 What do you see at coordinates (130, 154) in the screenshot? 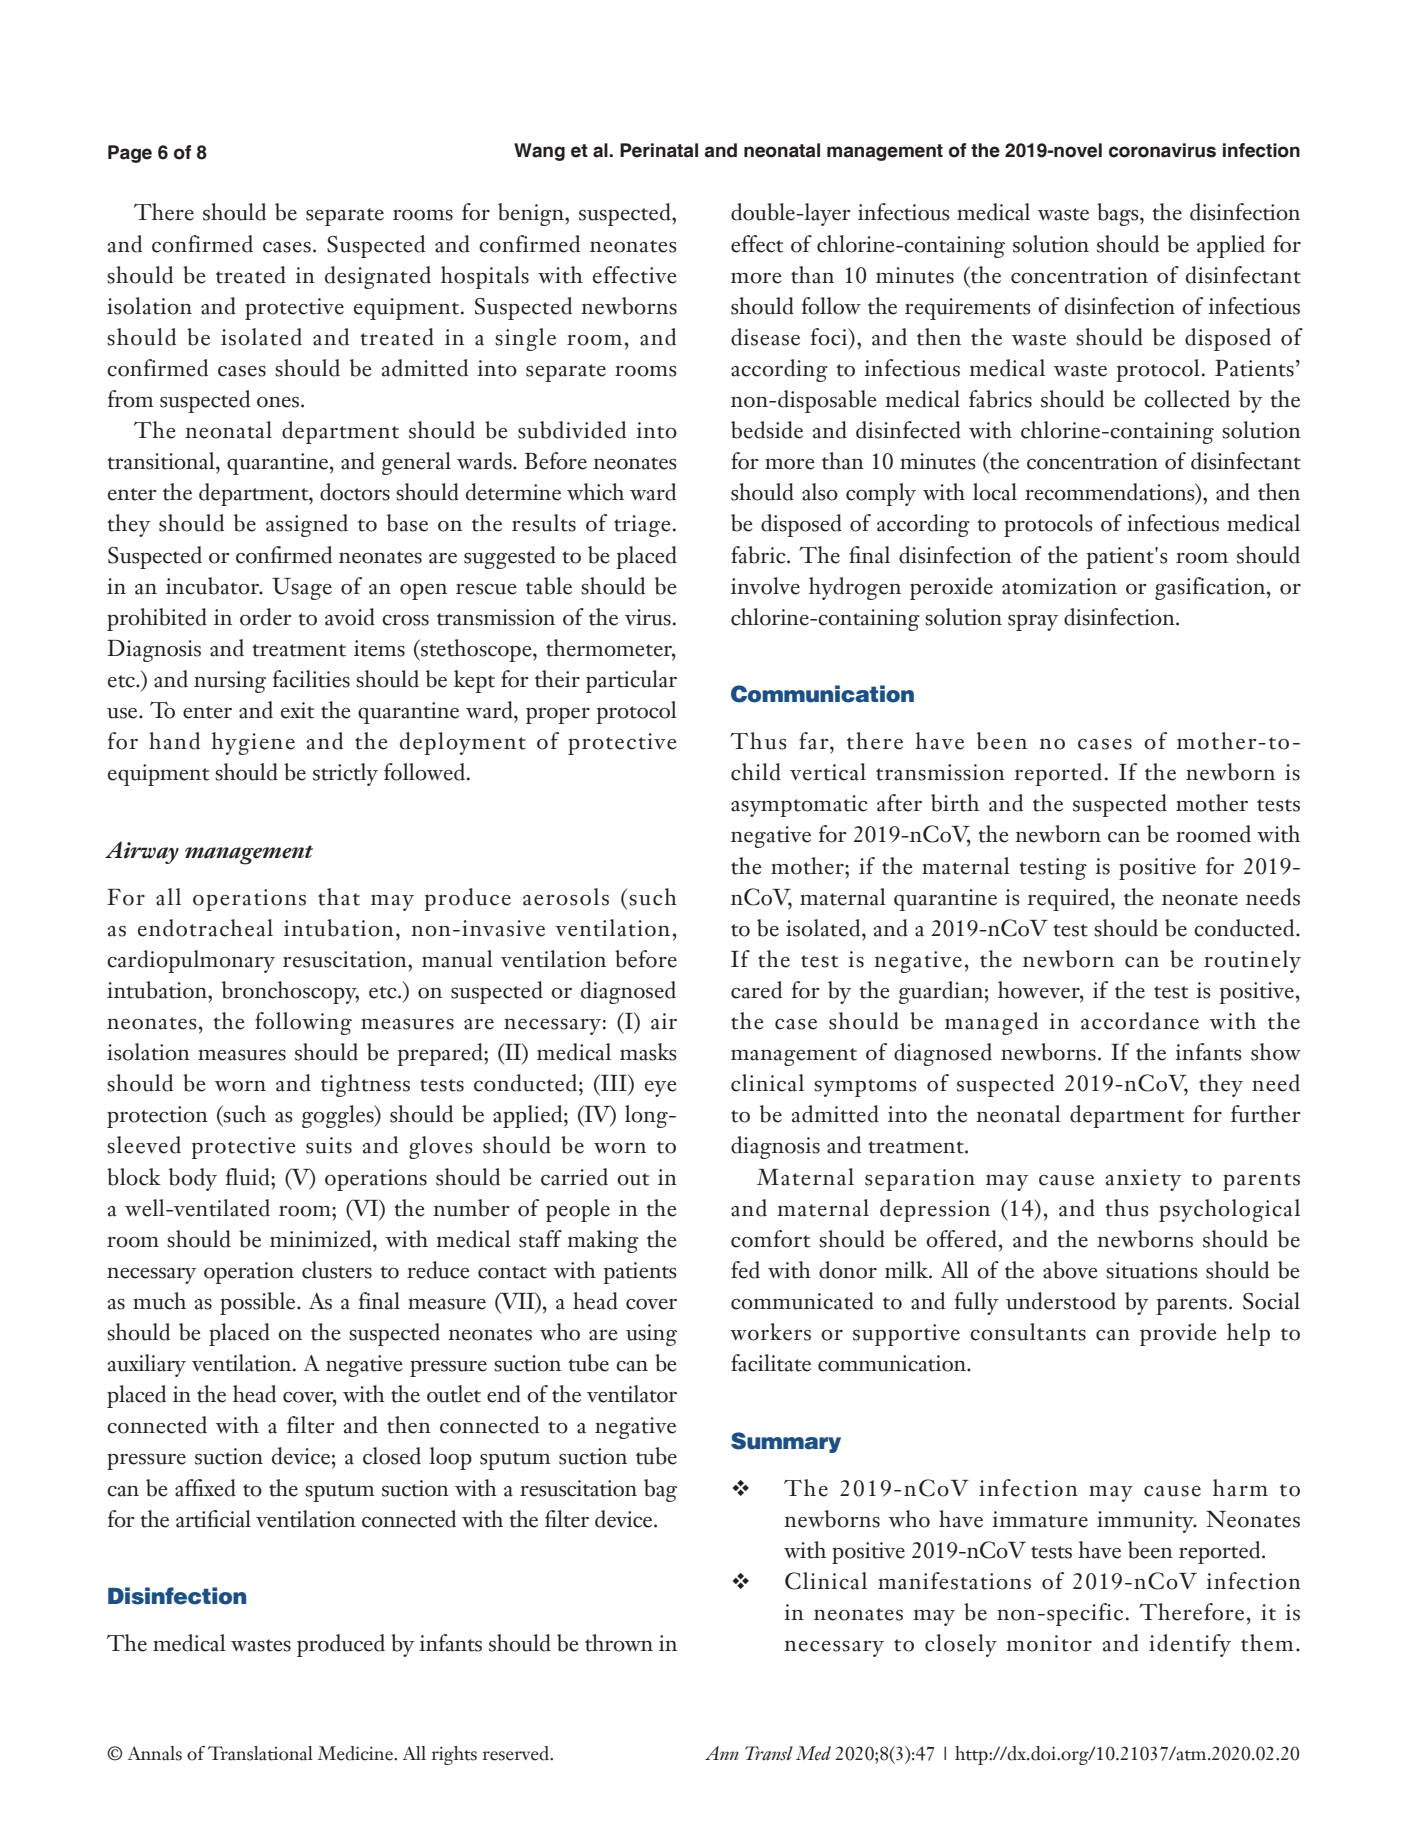
I see `Page` at bounding box center [130, 154].
